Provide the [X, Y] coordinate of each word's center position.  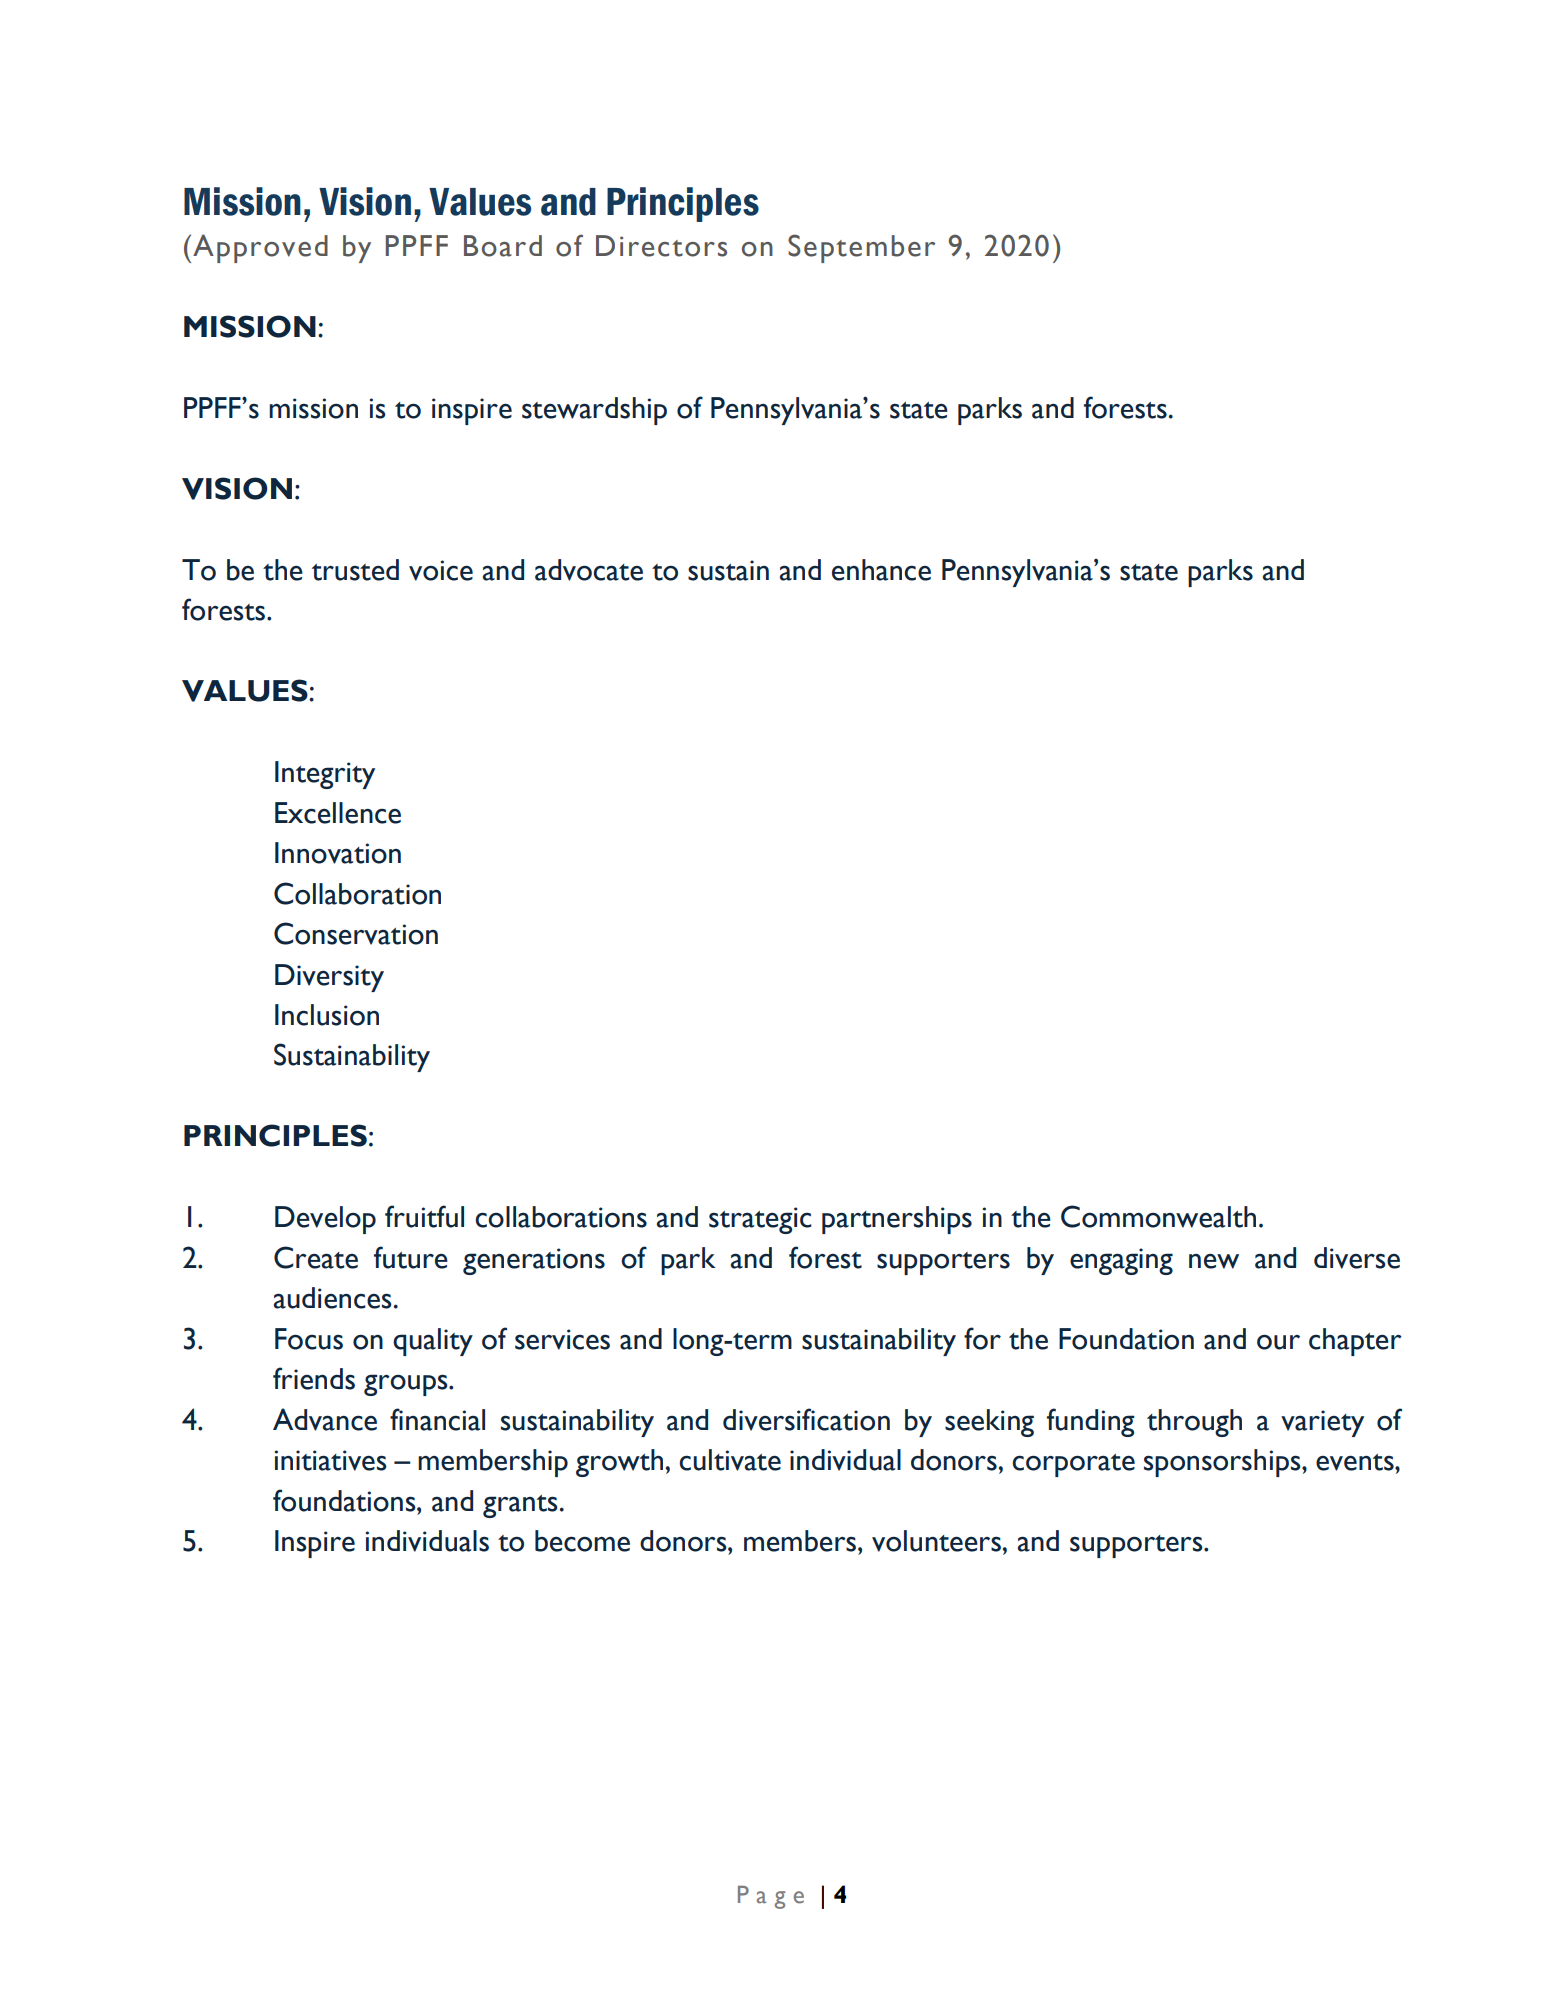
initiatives [331, 1460]
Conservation [356, 933]
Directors [661, 246]
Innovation [338, 853]
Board [503, 246]
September [861, 248]
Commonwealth [1158, 1216]
